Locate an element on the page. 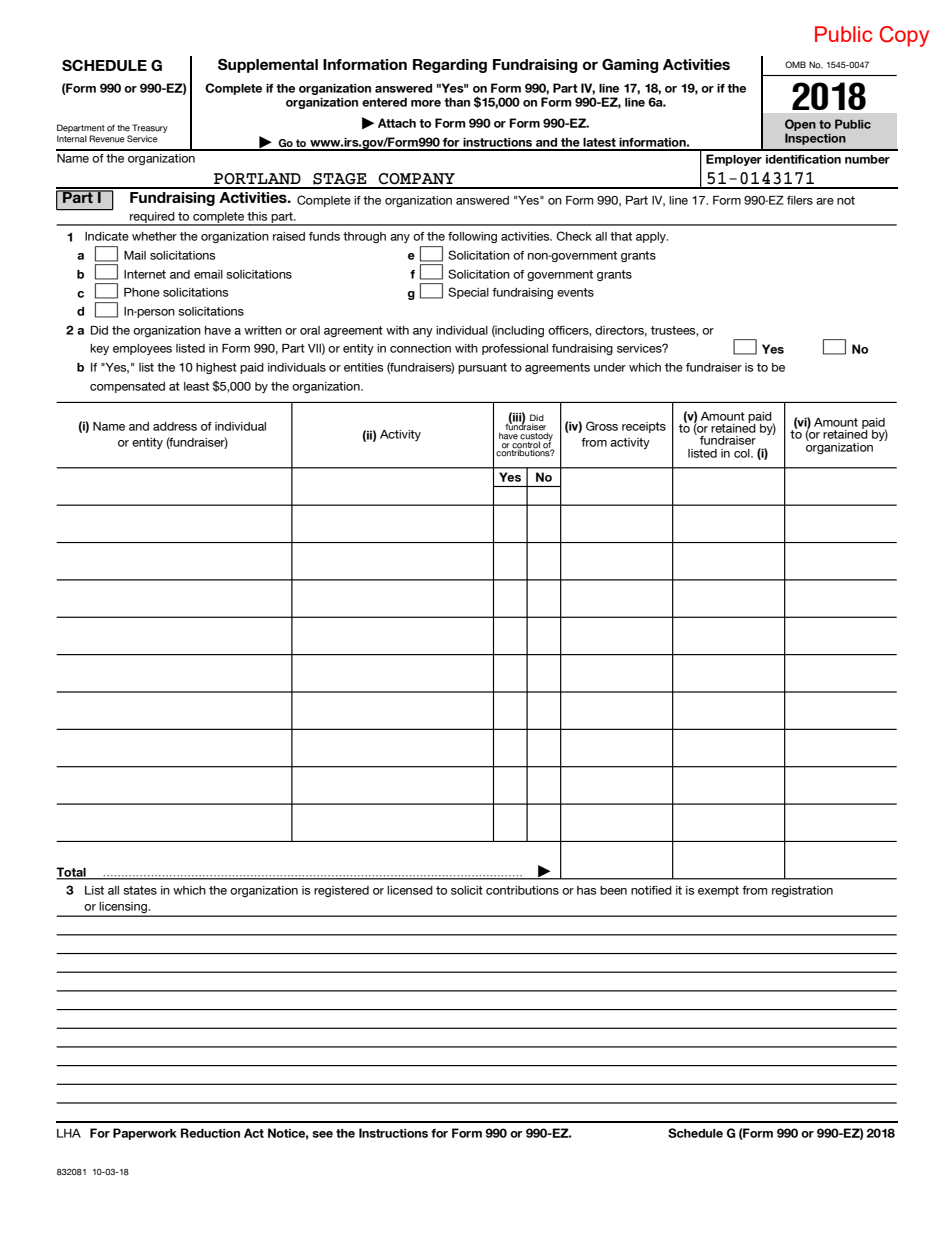 The height and width of the page is (1233, 952). Paperwork is located at coordinates (145, 1134).
